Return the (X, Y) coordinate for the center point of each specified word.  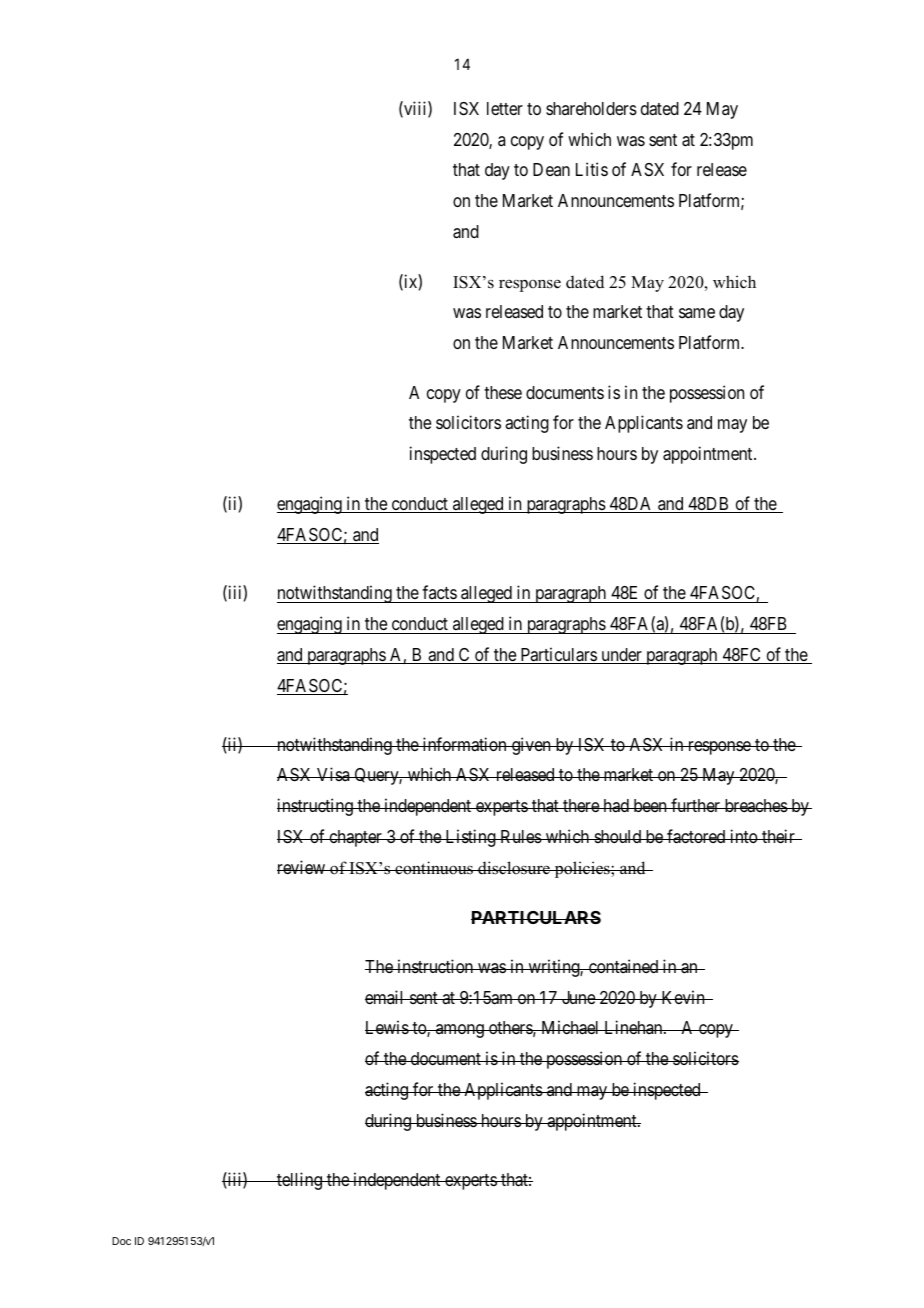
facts (439, 594)
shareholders (591, 108)
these (503, 392)
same (697, 313)
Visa (333, 774)
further (696, 805)
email (386, 997)
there (581, 805)
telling (299, 1181)
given (531, 746)
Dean (551, 169)
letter (505, 108)
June (578, 997)
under (621, 656)
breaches (755, 805)
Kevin (683, 997)
